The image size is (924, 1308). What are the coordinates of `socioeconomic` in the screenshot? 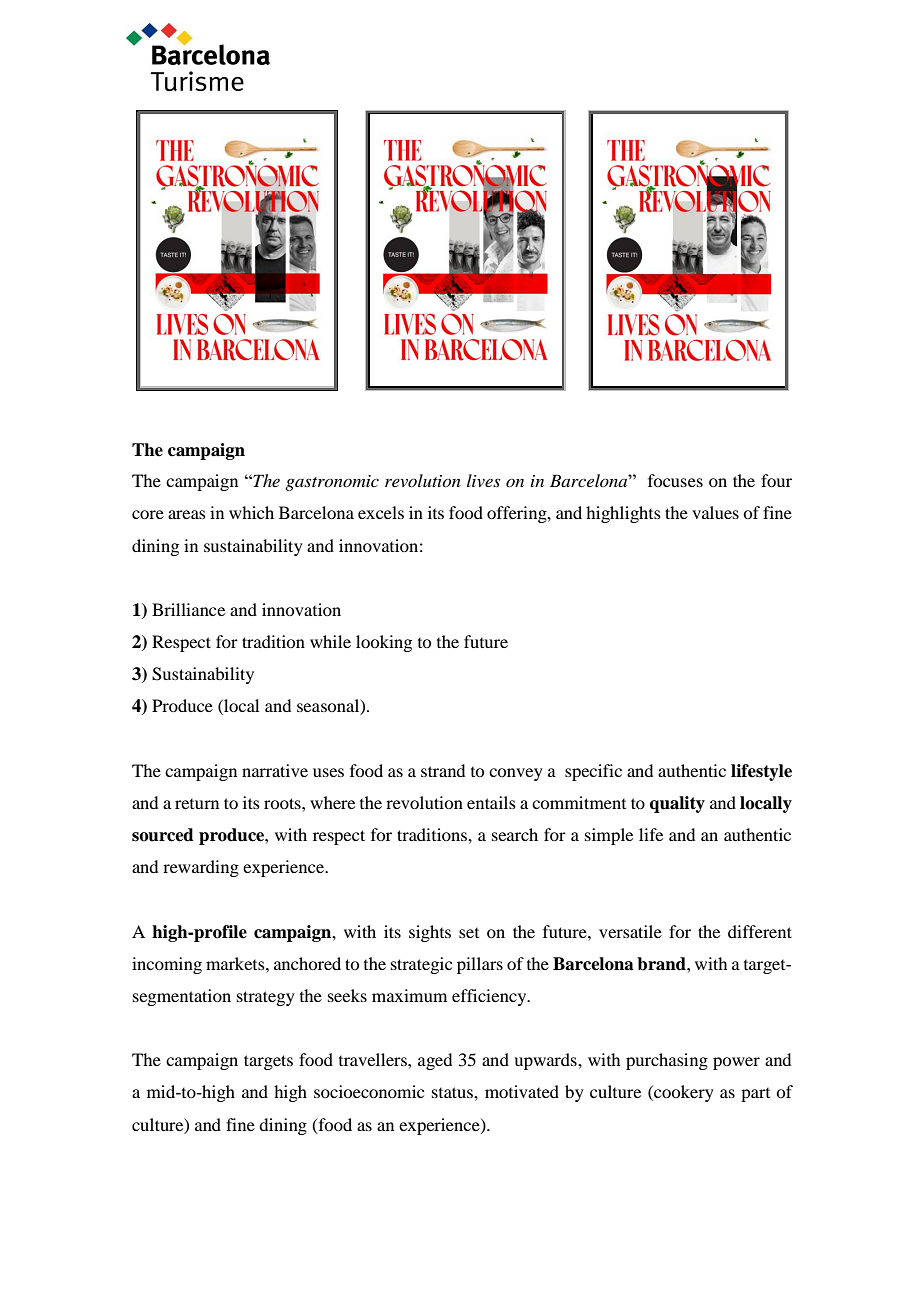 It's located at (369, 1091).
